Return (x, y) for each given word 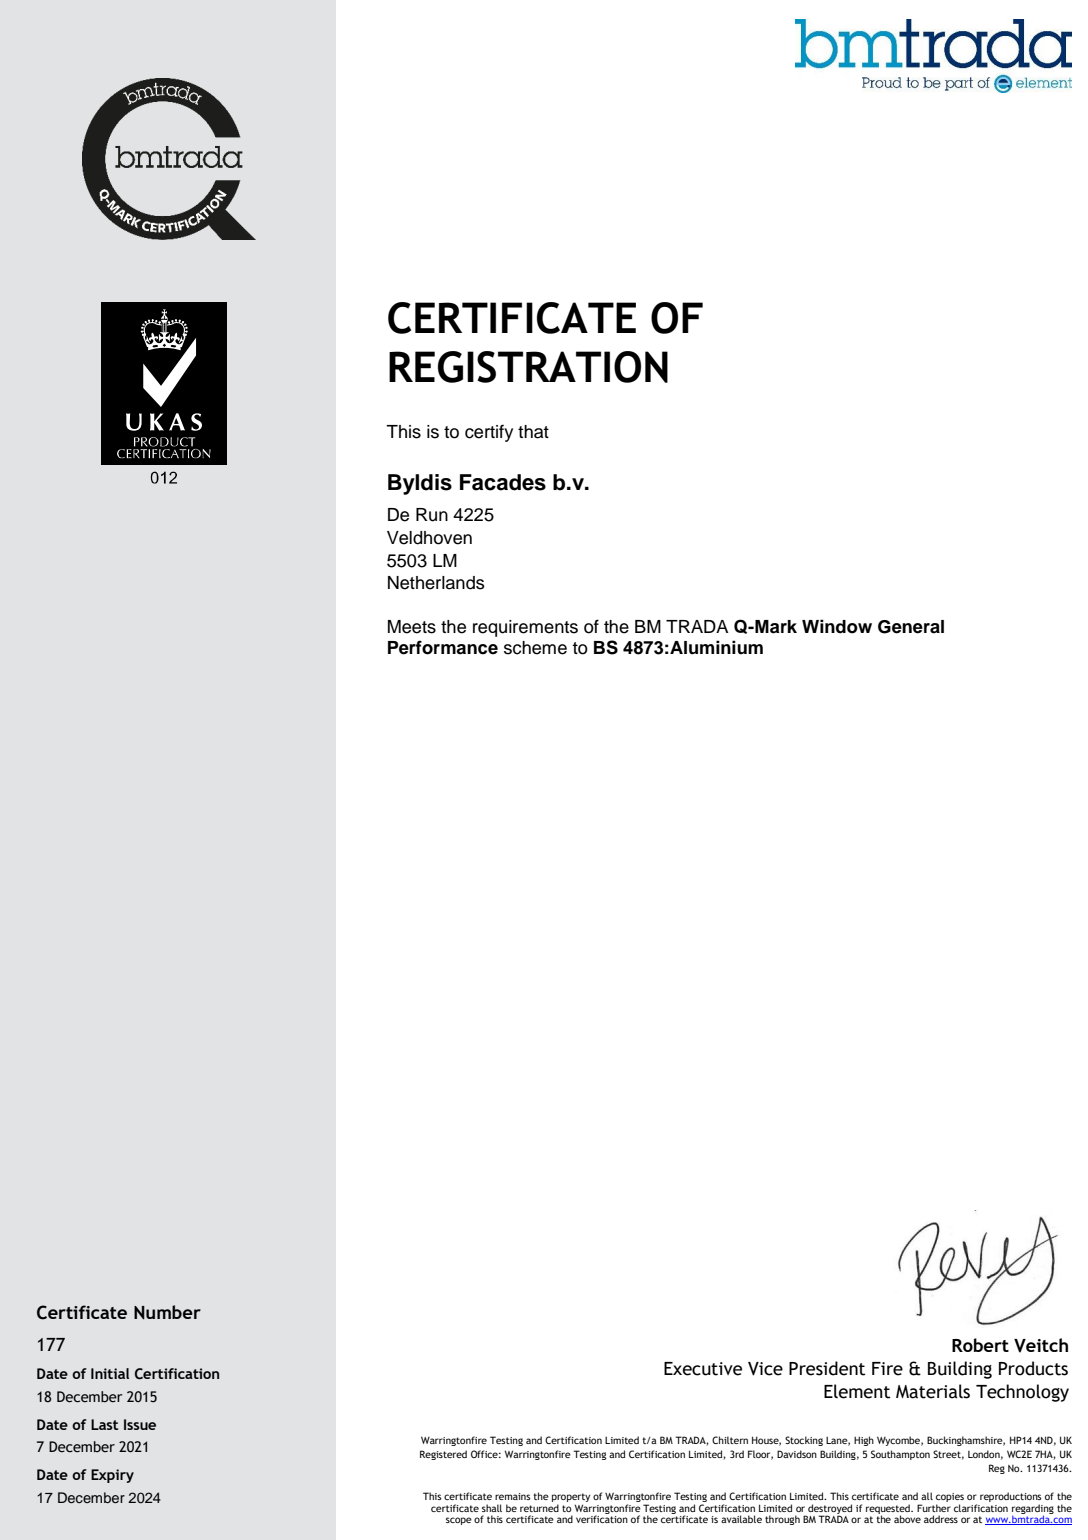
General (911, 627)
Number (167, 1312)
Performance (443, 647)
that (533, 432)
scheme (535, 648)
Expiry (112, 1476)
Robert (980, 1345)
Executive (703, 1369)
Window (837, 626)
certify (489, 433)
